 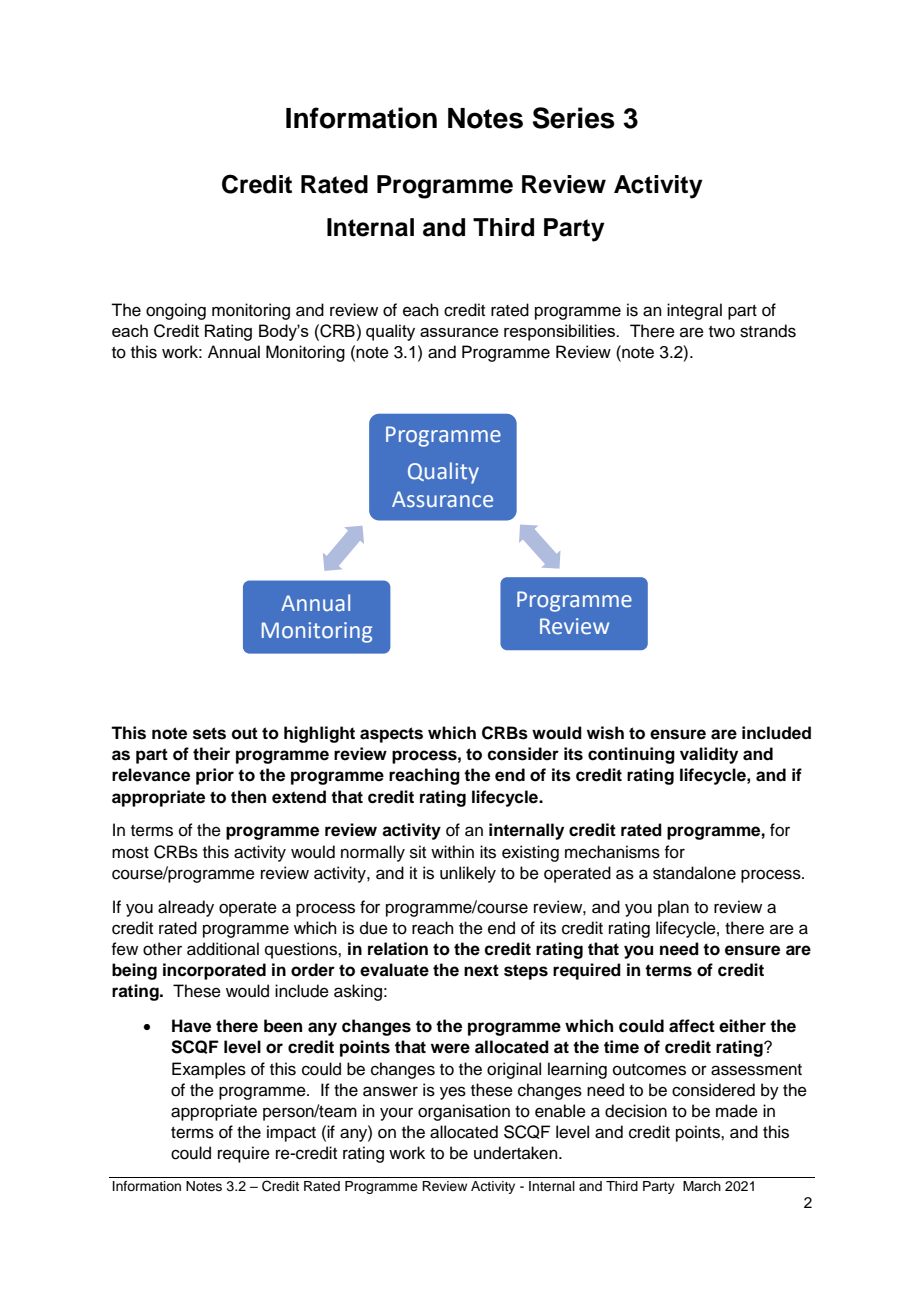 What do you see at coordinates (573, 118) in the screenshot?
I see `Series` at bounding box center [573, 118].
